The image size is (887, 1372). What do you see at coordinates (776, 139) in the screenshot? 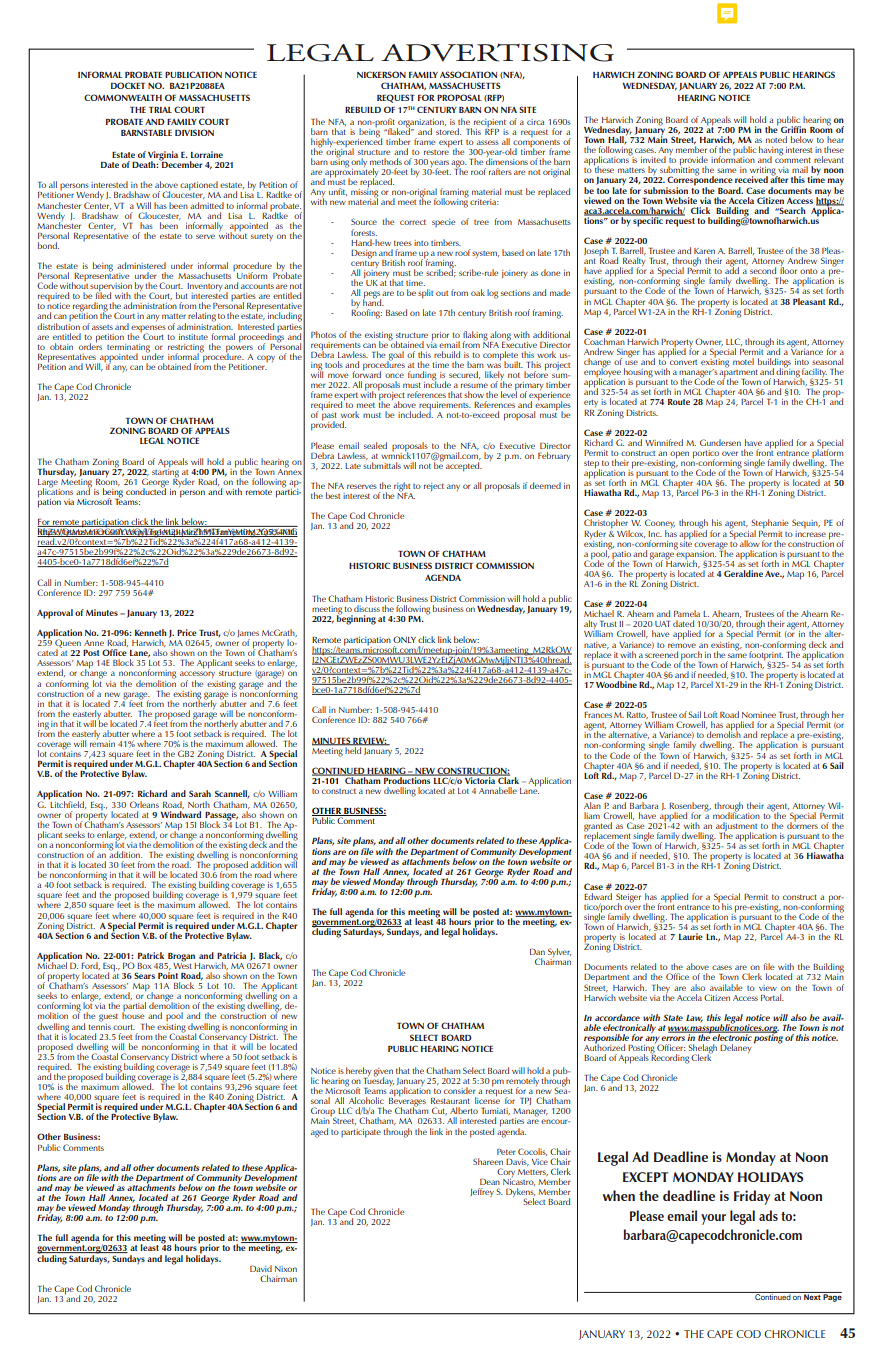
I see `noted` at bounding box center [776, 139].
